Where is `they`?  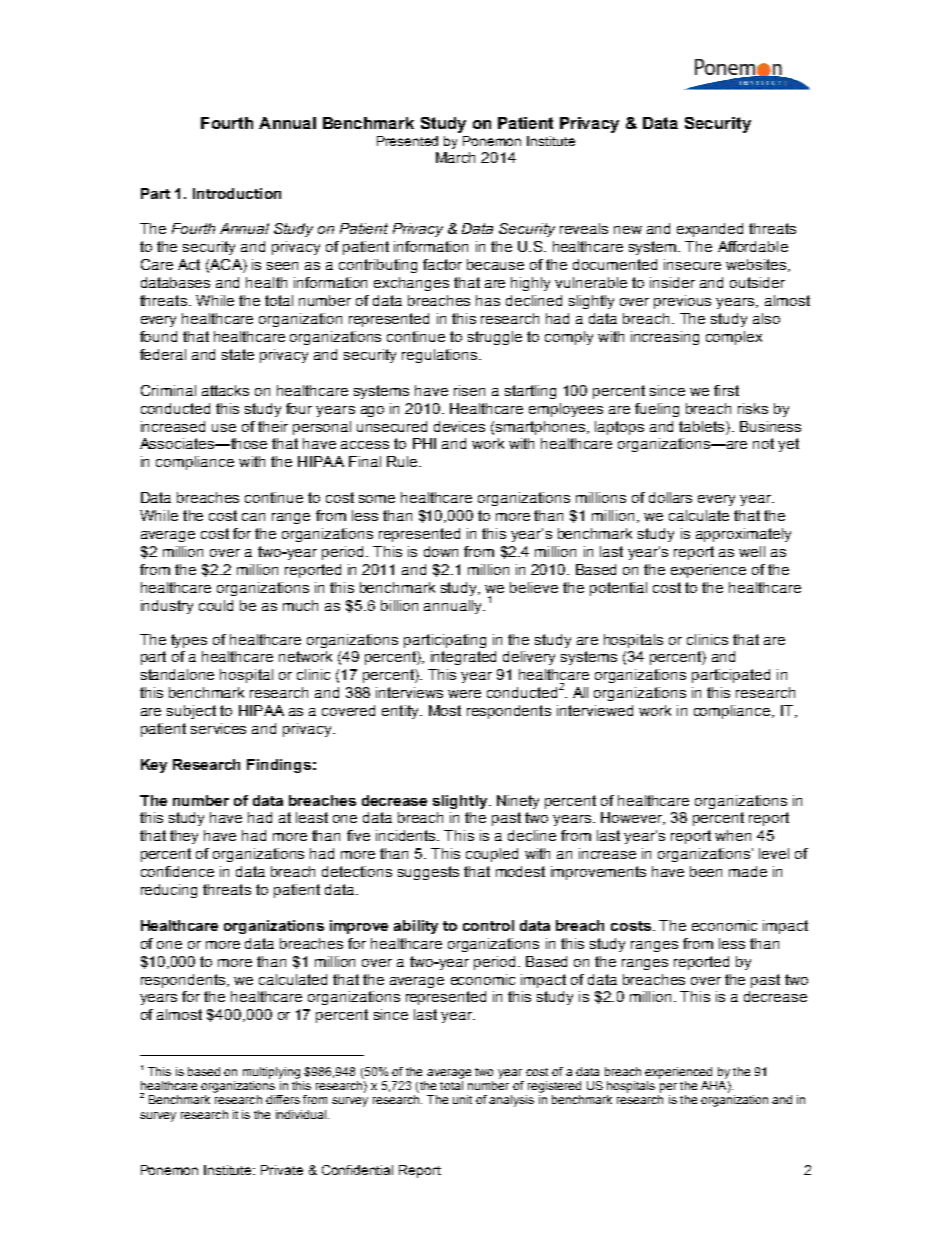
they is located at coordinates (184, 837).
